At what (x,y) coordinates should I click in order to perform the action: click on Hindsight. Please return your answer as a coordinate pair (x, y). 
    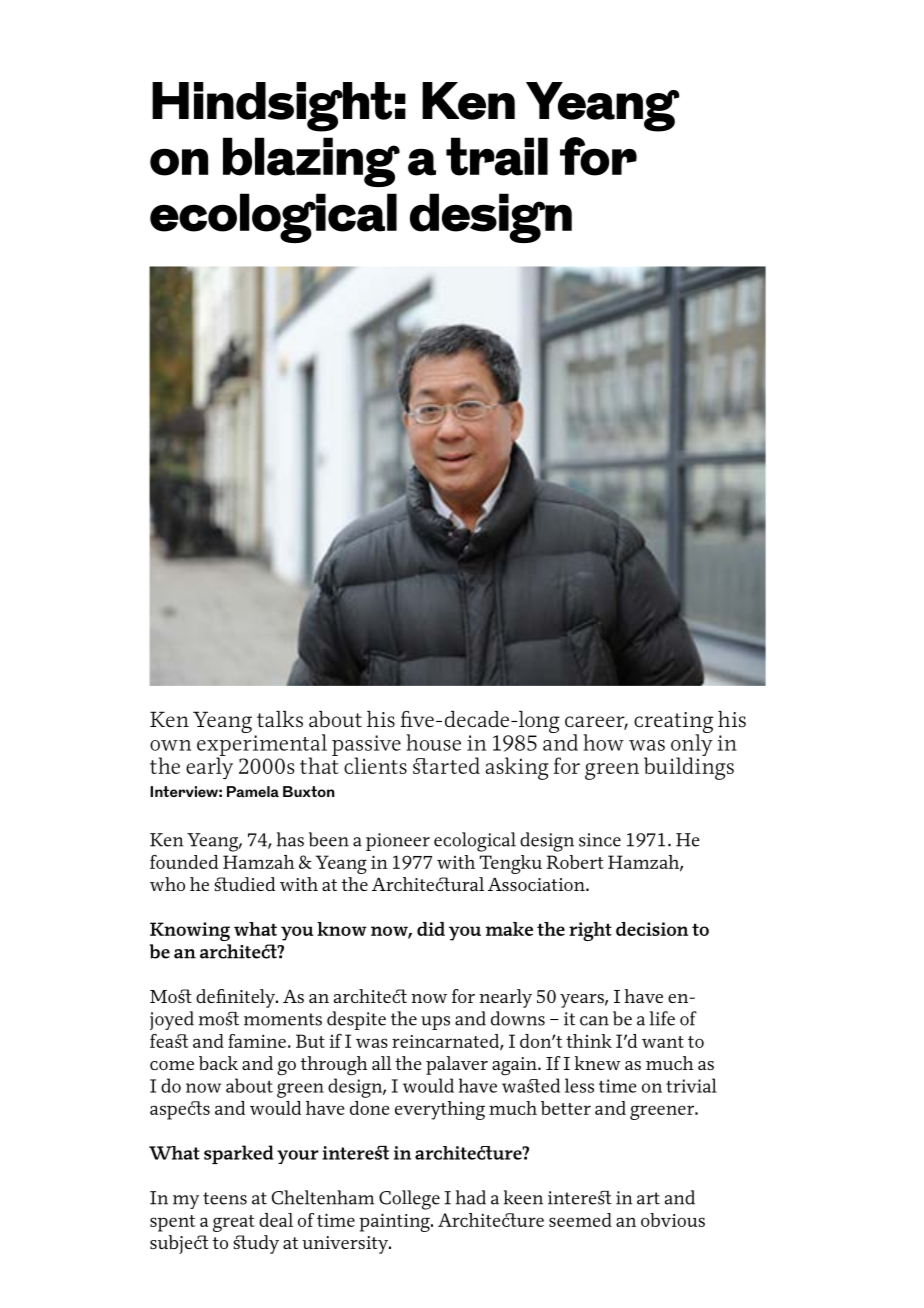
    Looking at the image, I should click on (272, 107).
